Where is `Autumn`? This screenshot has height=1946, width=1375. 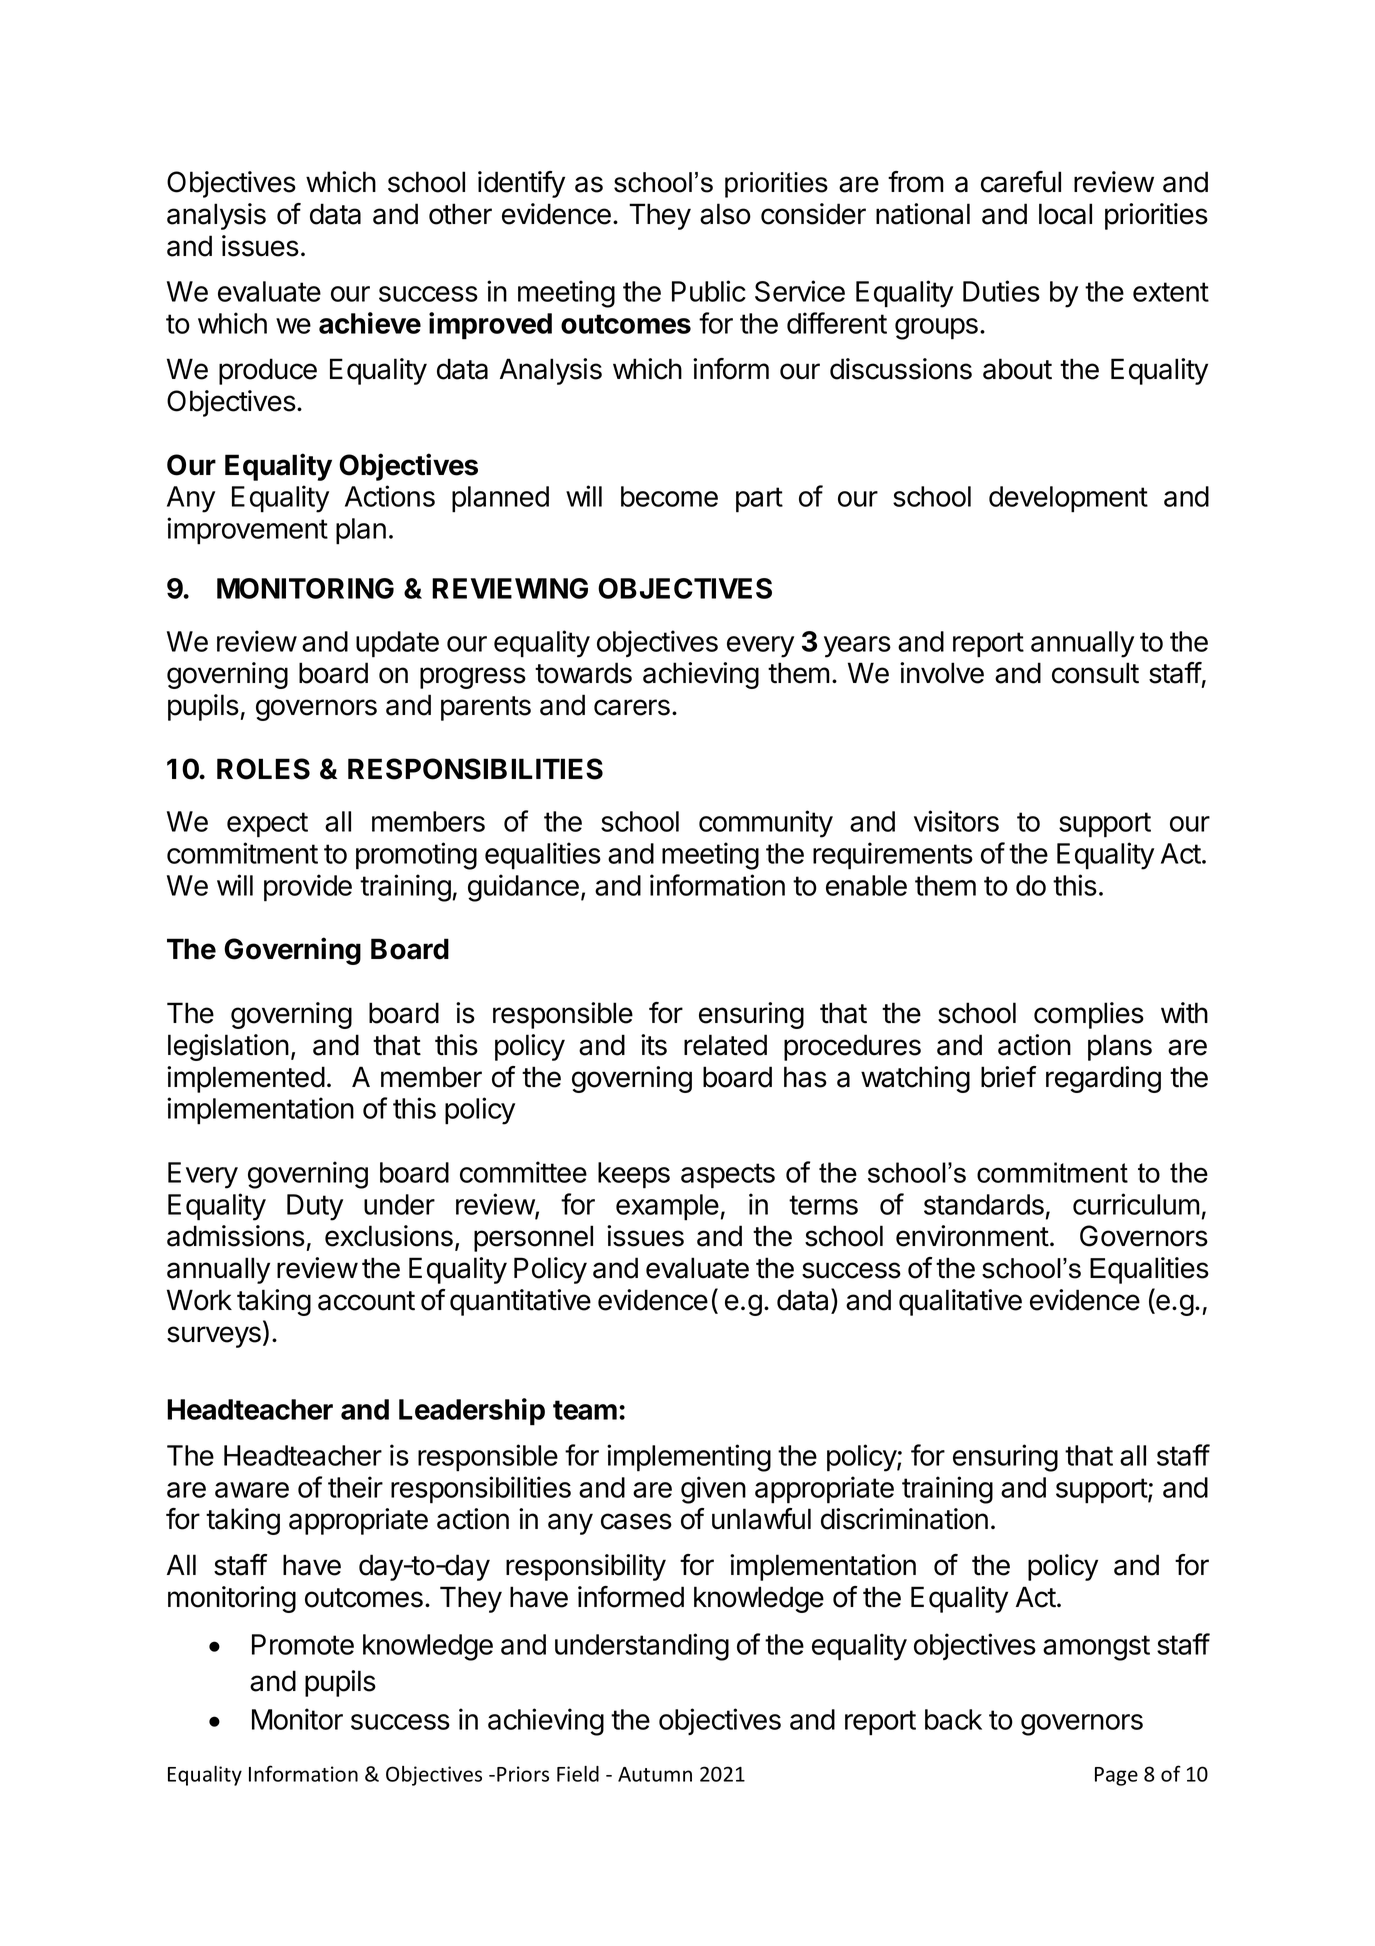
Autumn is located at coordinates (655, 1774).
